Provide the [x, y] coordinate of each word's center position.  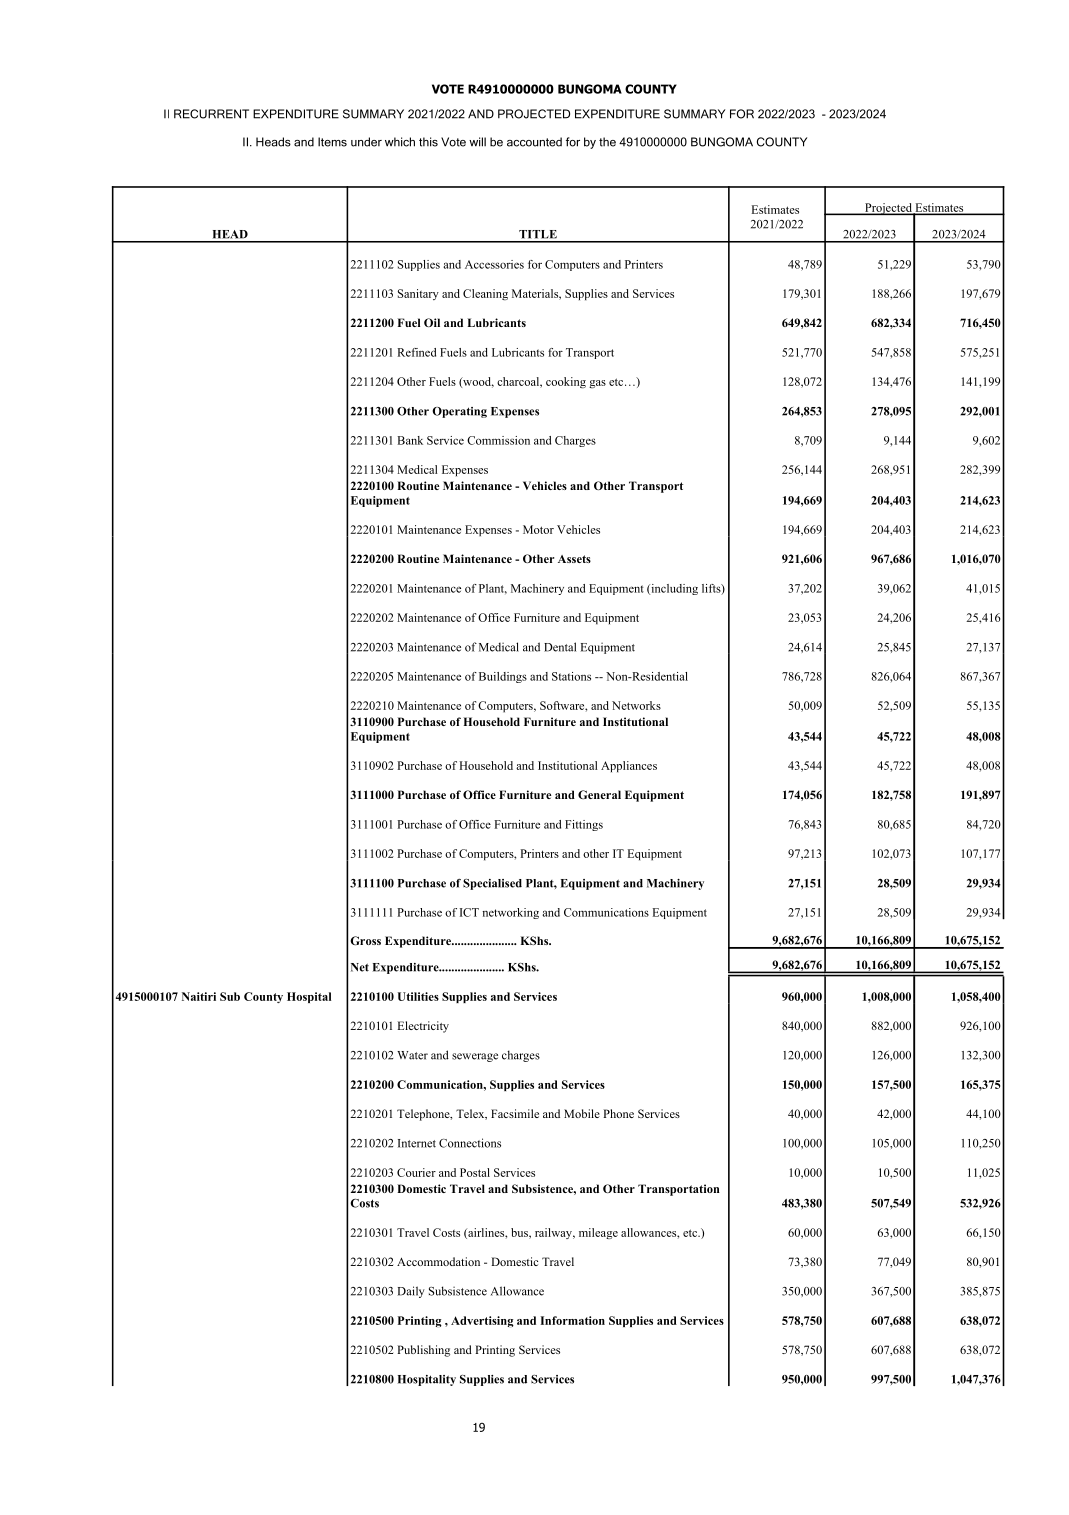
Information [573, 1320]
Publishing [423, 1351]
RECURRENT [211, 114]
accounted [534, 142]
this [428, 142]
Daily [411, 1292]
